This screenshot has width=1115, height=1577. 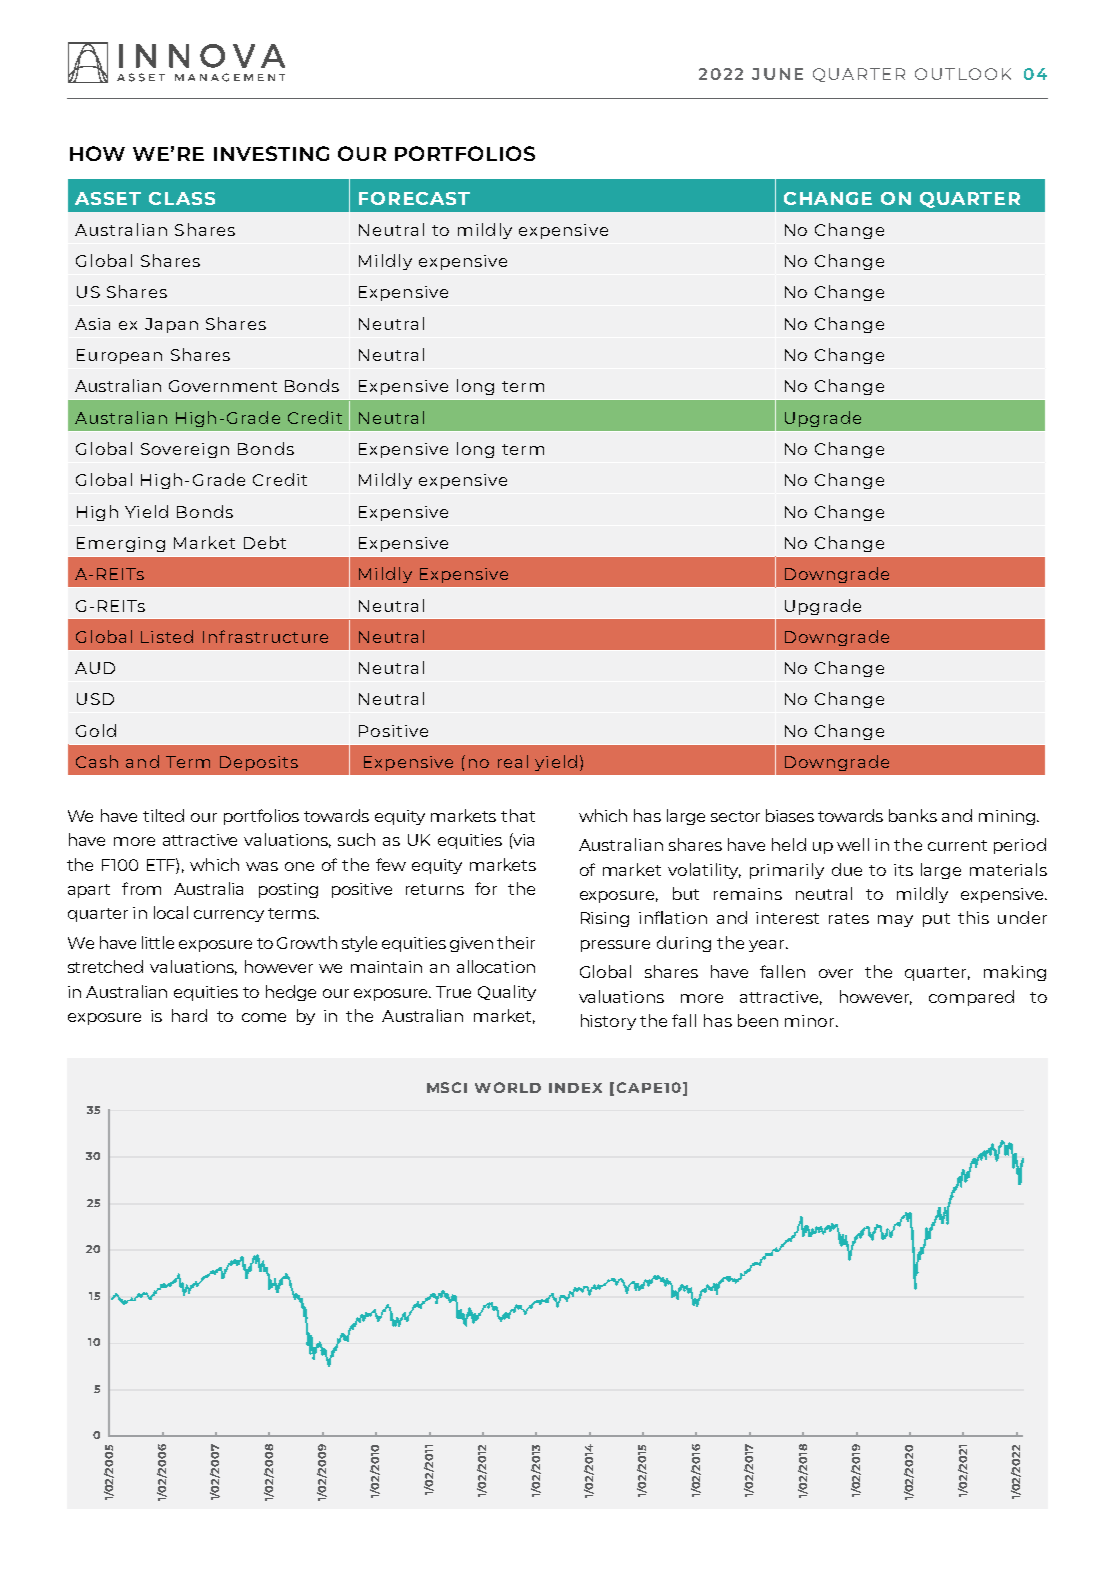 What do you see at coordinates (811, 1021) in the screenshot?
I see `minor` at bounding box center [811, 1021].
